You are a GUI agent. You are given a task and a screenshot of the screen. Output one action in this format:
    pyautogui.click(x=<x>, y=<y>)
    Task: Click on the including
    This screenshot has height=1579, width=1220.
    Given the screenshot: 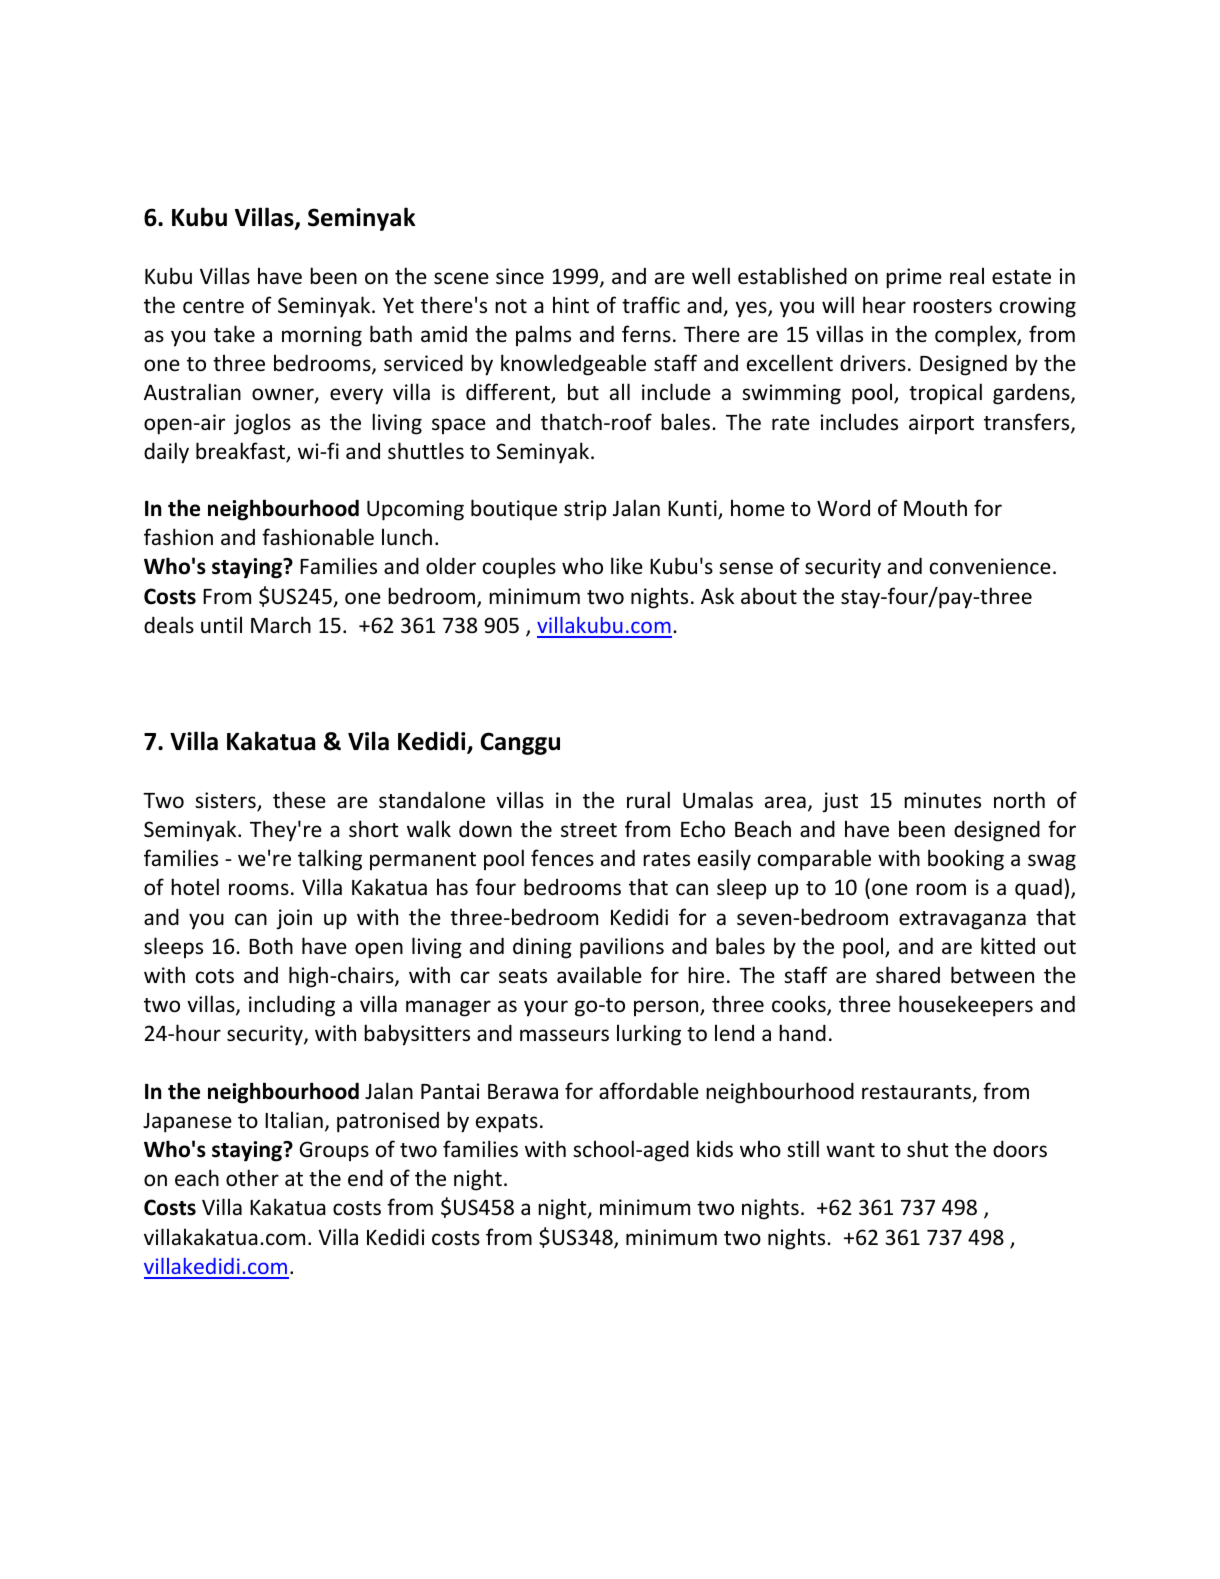 What is the action you would take?
    pyautogui.click(x=292, y=1006)
